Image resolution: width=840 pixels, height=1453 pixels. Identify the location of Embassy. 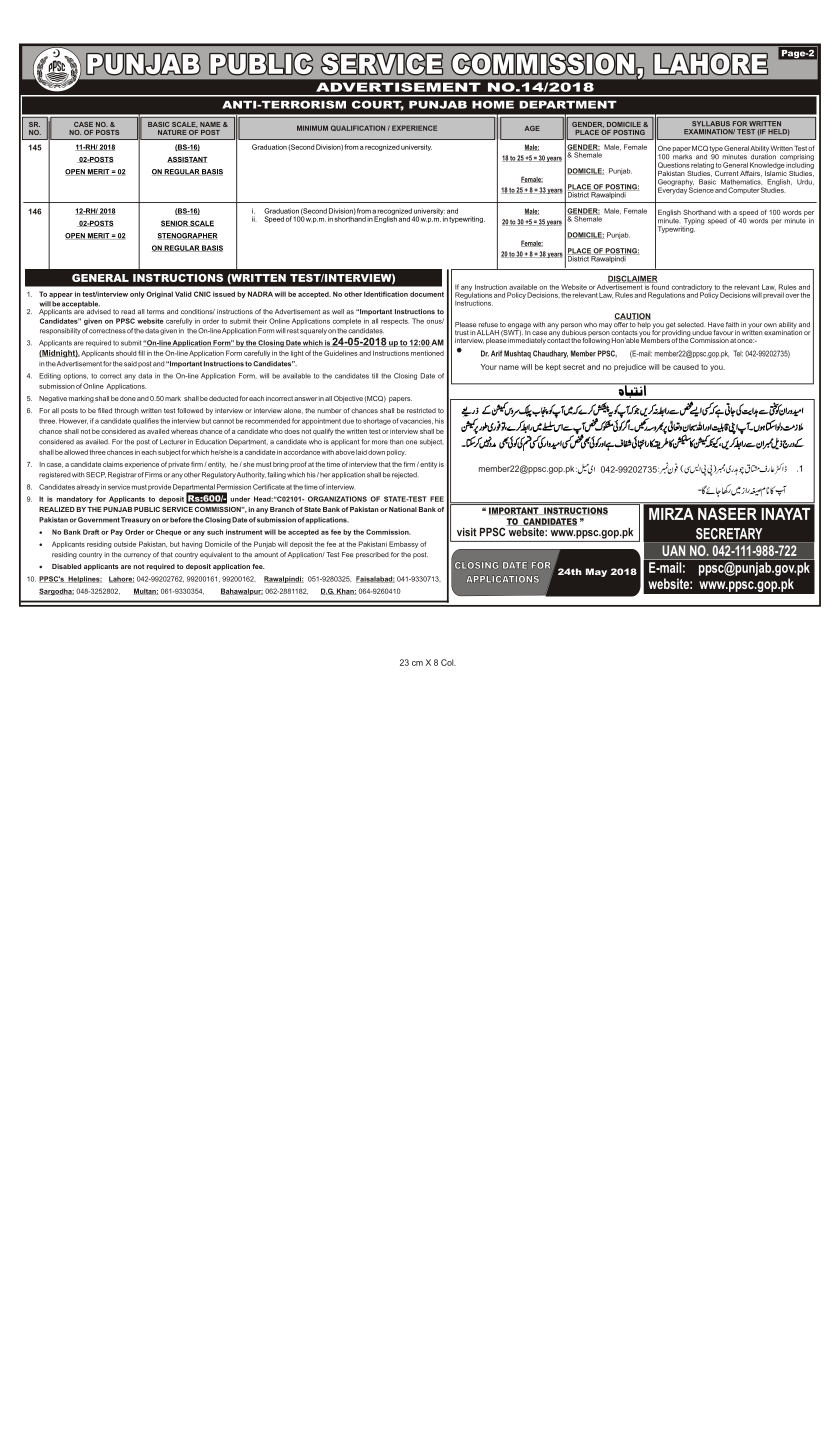
(403, 544).
